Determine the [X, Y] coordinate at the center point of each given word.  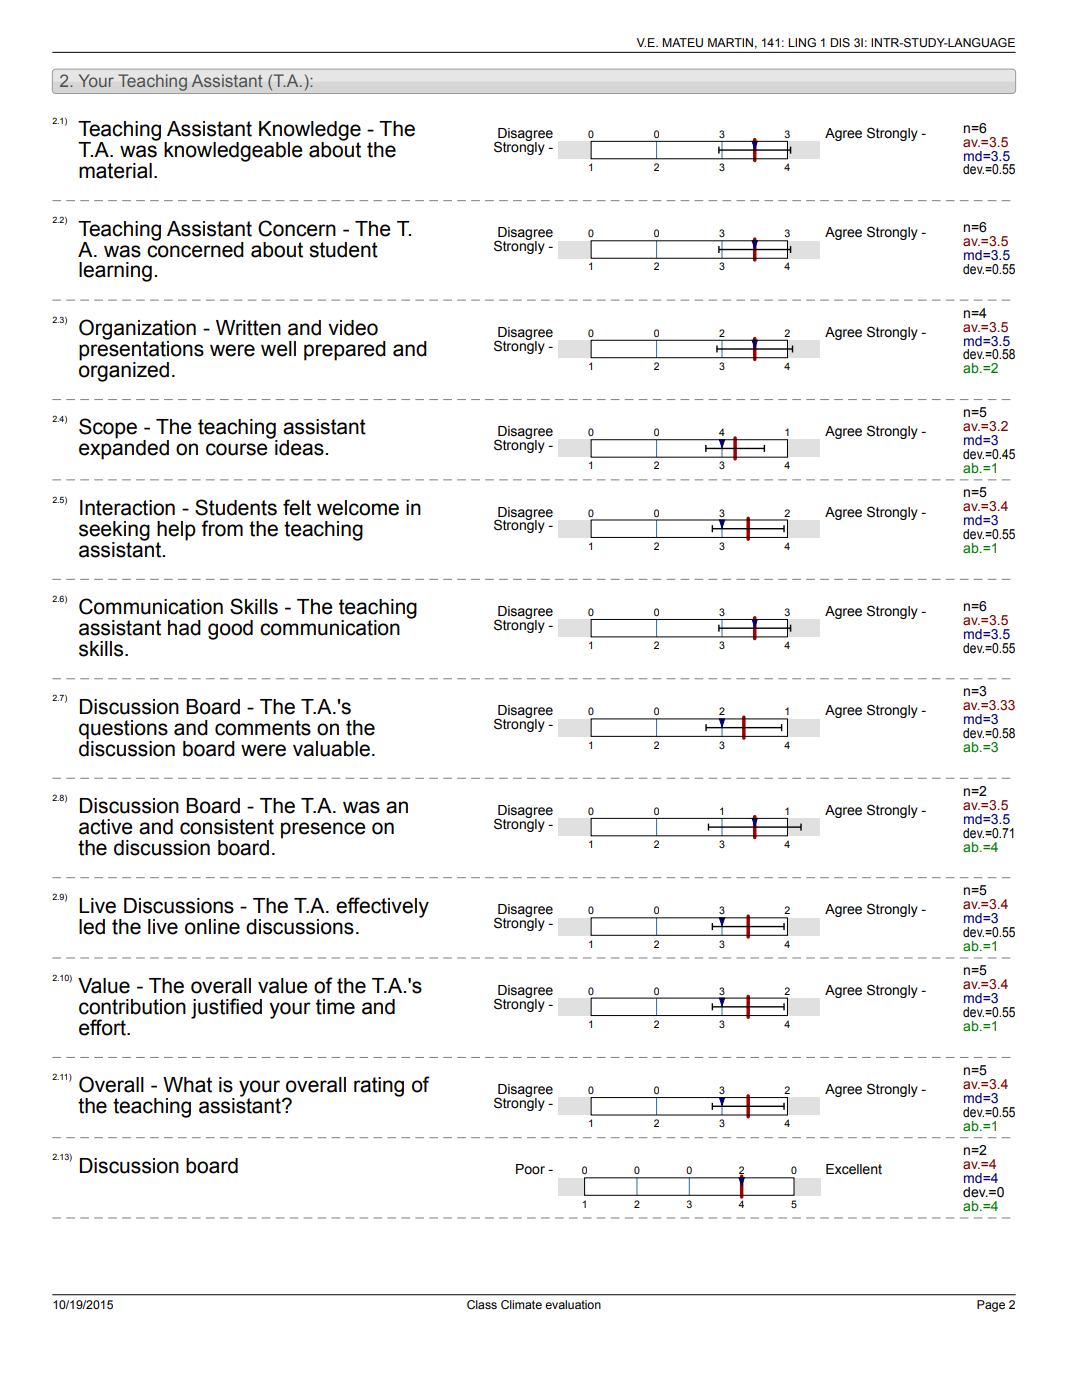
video [353, 328]
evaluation [573, 1304]
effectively [382, 907]
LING [802, 42]
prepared [345, 351]
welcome [358, 508]
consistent [227, 827]
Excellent [854, 1169]
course [237, 449]
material [115, 171]
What [187, 1085]
